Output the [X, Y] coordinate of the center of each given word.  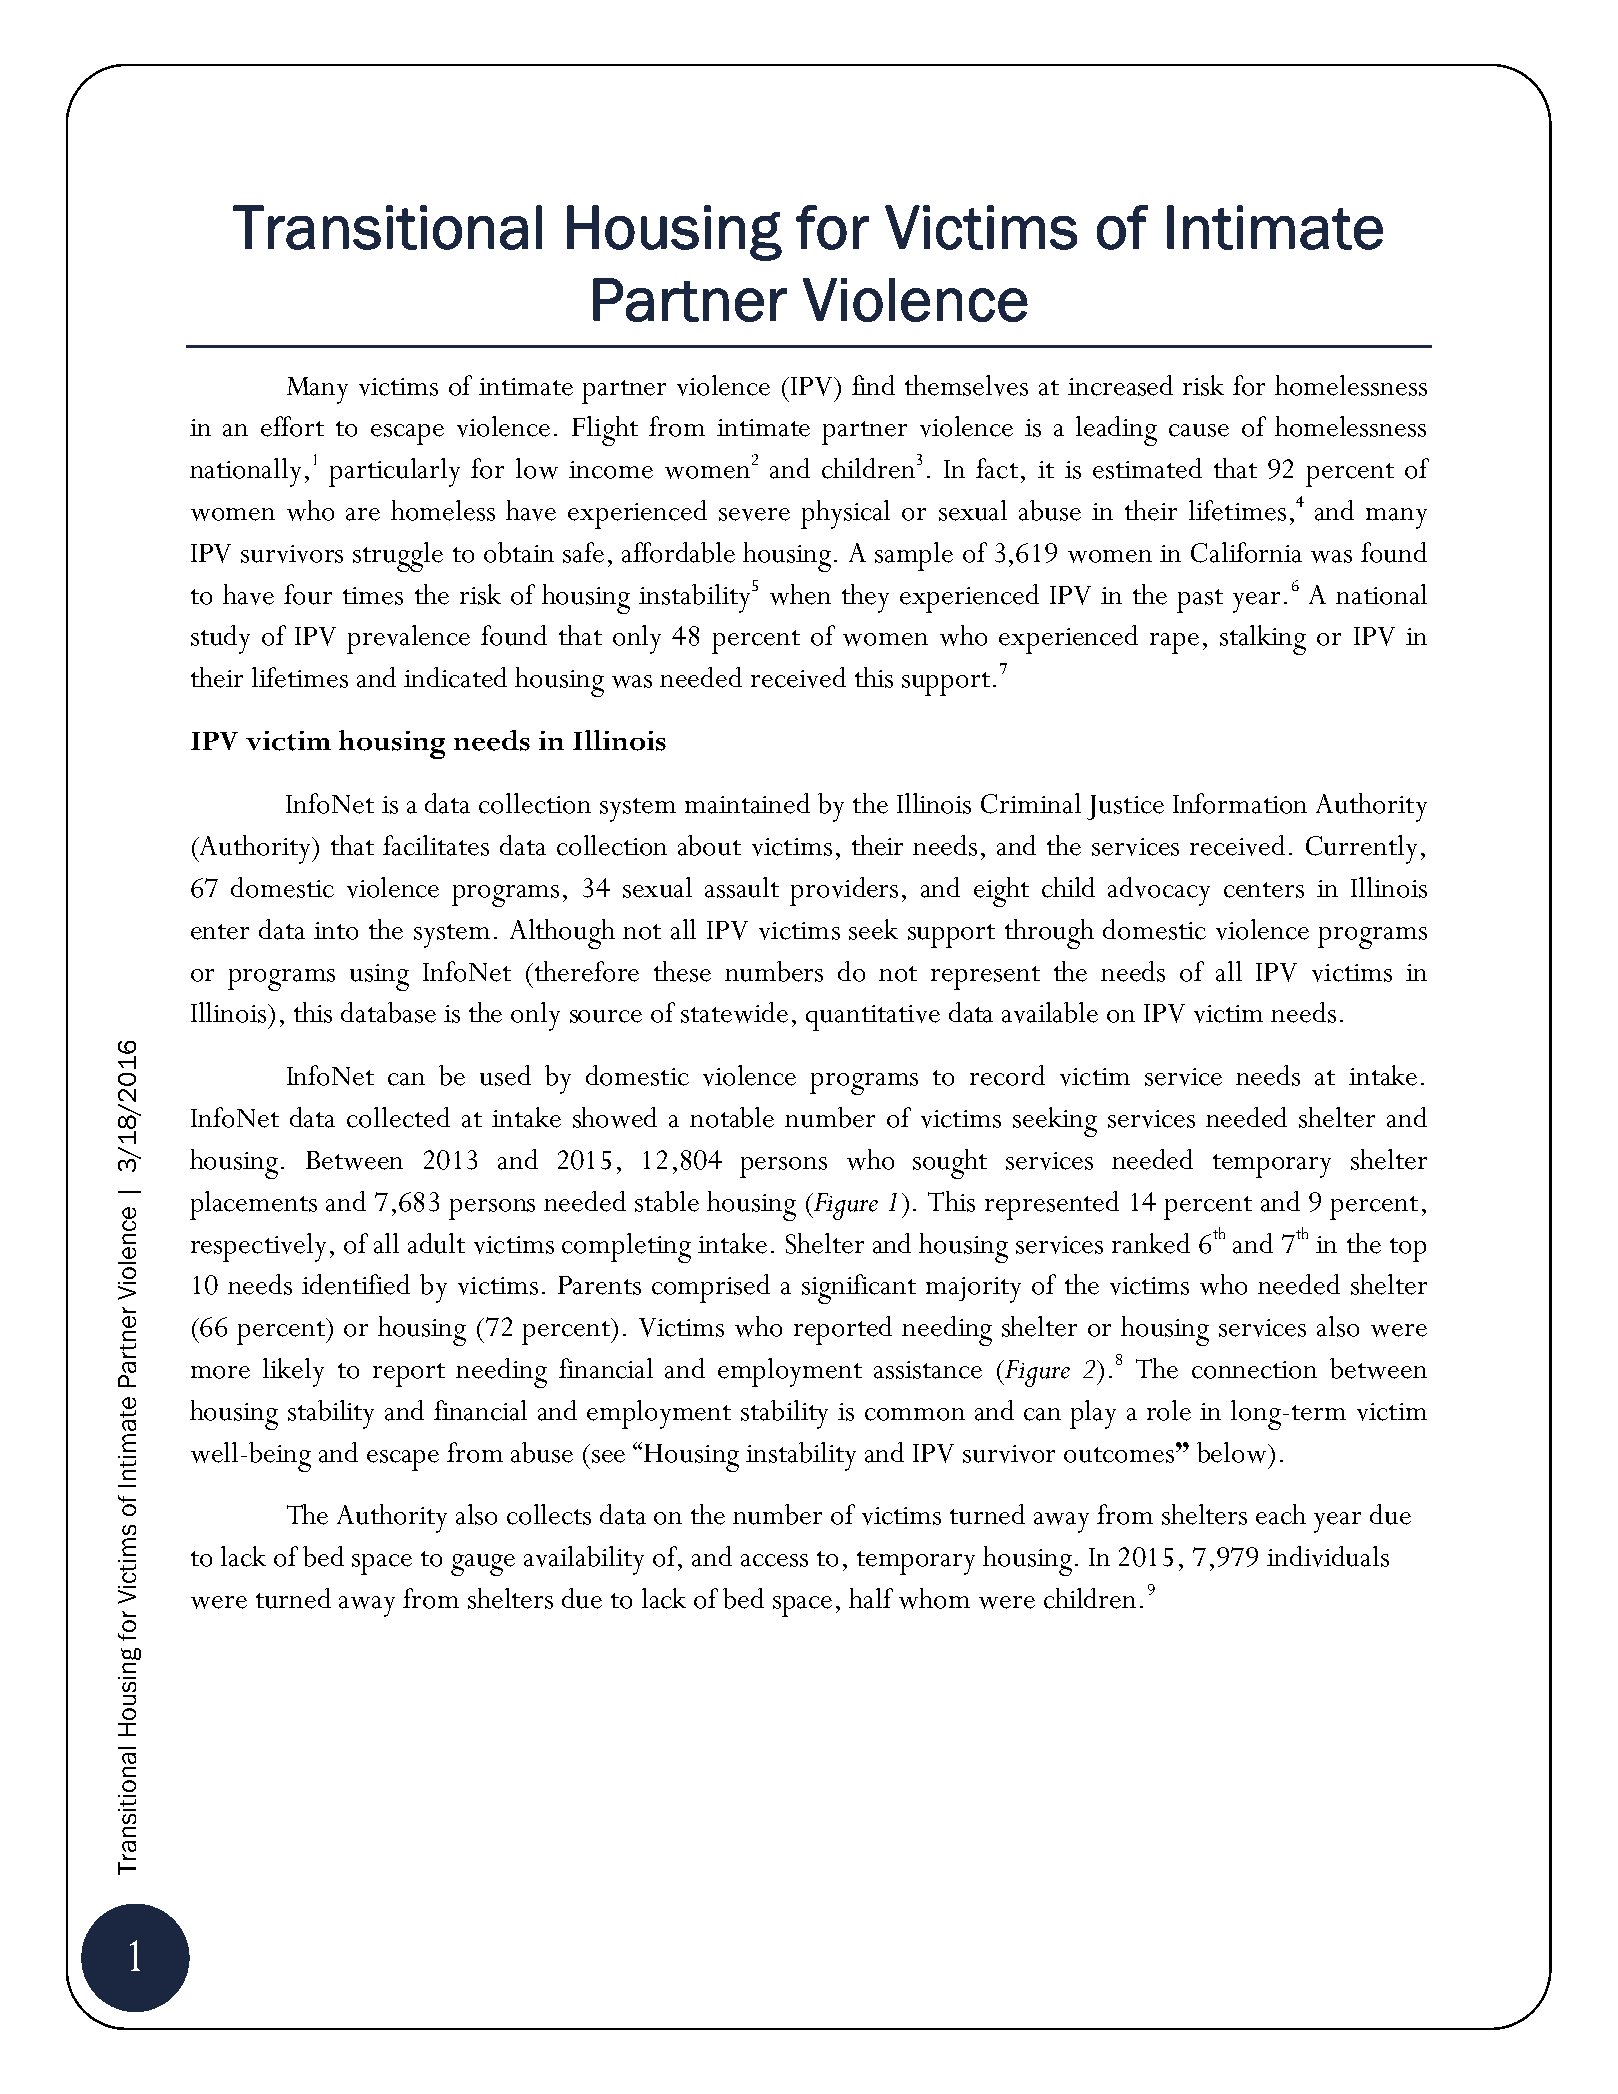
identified [356, 1284]
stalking [1263, 640]
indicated [455, 677]
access [774, 1560]
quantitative [873, 1018]
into [336, 931]
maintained [747, 803]
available [1050, 1012]
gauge [483, 1565]
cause [1199, 430]
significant [859, 1289]
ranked [1151, 1243]
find [873, 385]
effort [292, 426]
